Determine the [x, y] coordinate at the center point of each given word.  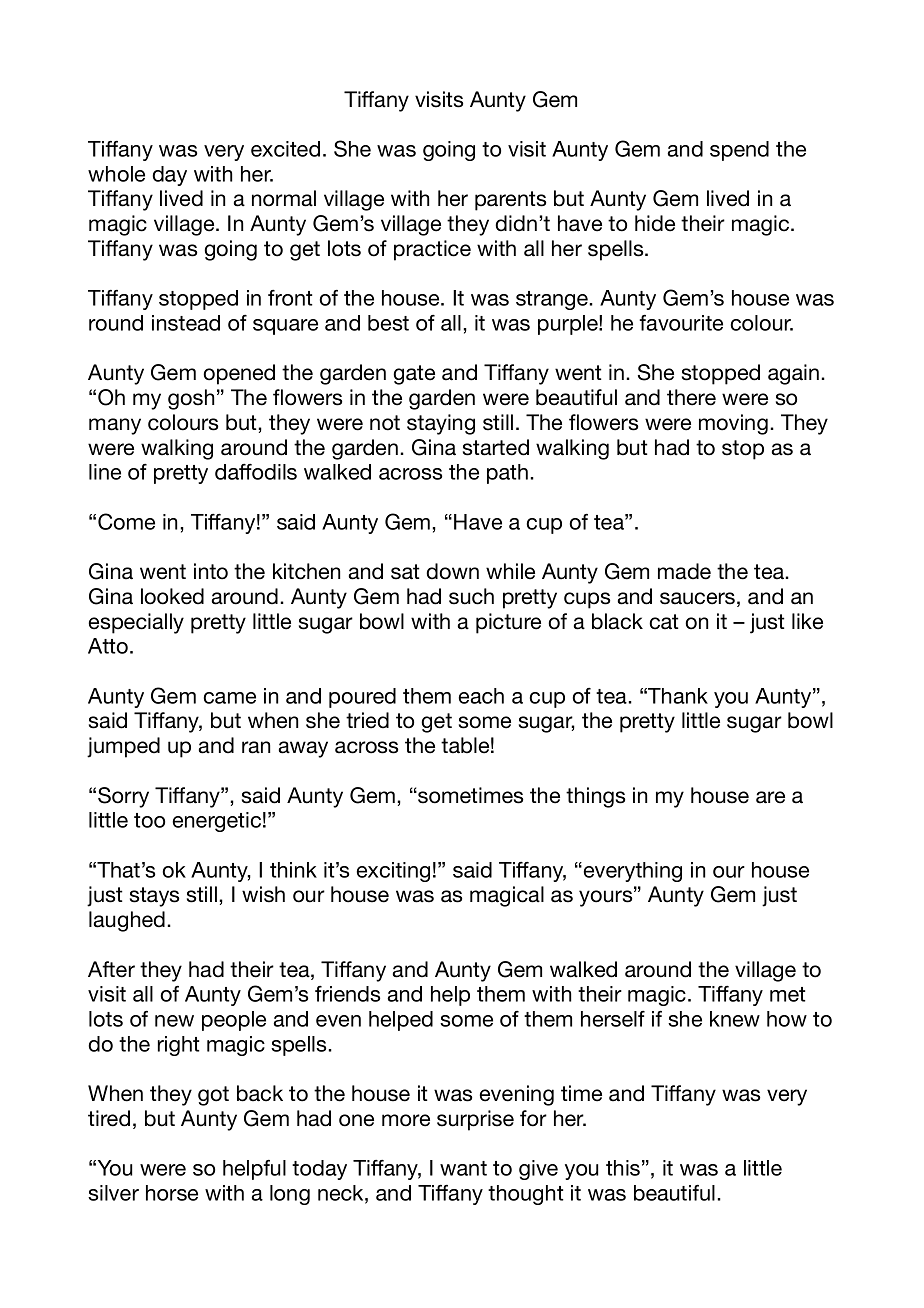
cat [664, 622]
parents [510, 201]
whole [116, 174]
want [463, 1168]
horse [172, 1193]
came [230, 698]
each [481, 696]
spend [739, 151]
